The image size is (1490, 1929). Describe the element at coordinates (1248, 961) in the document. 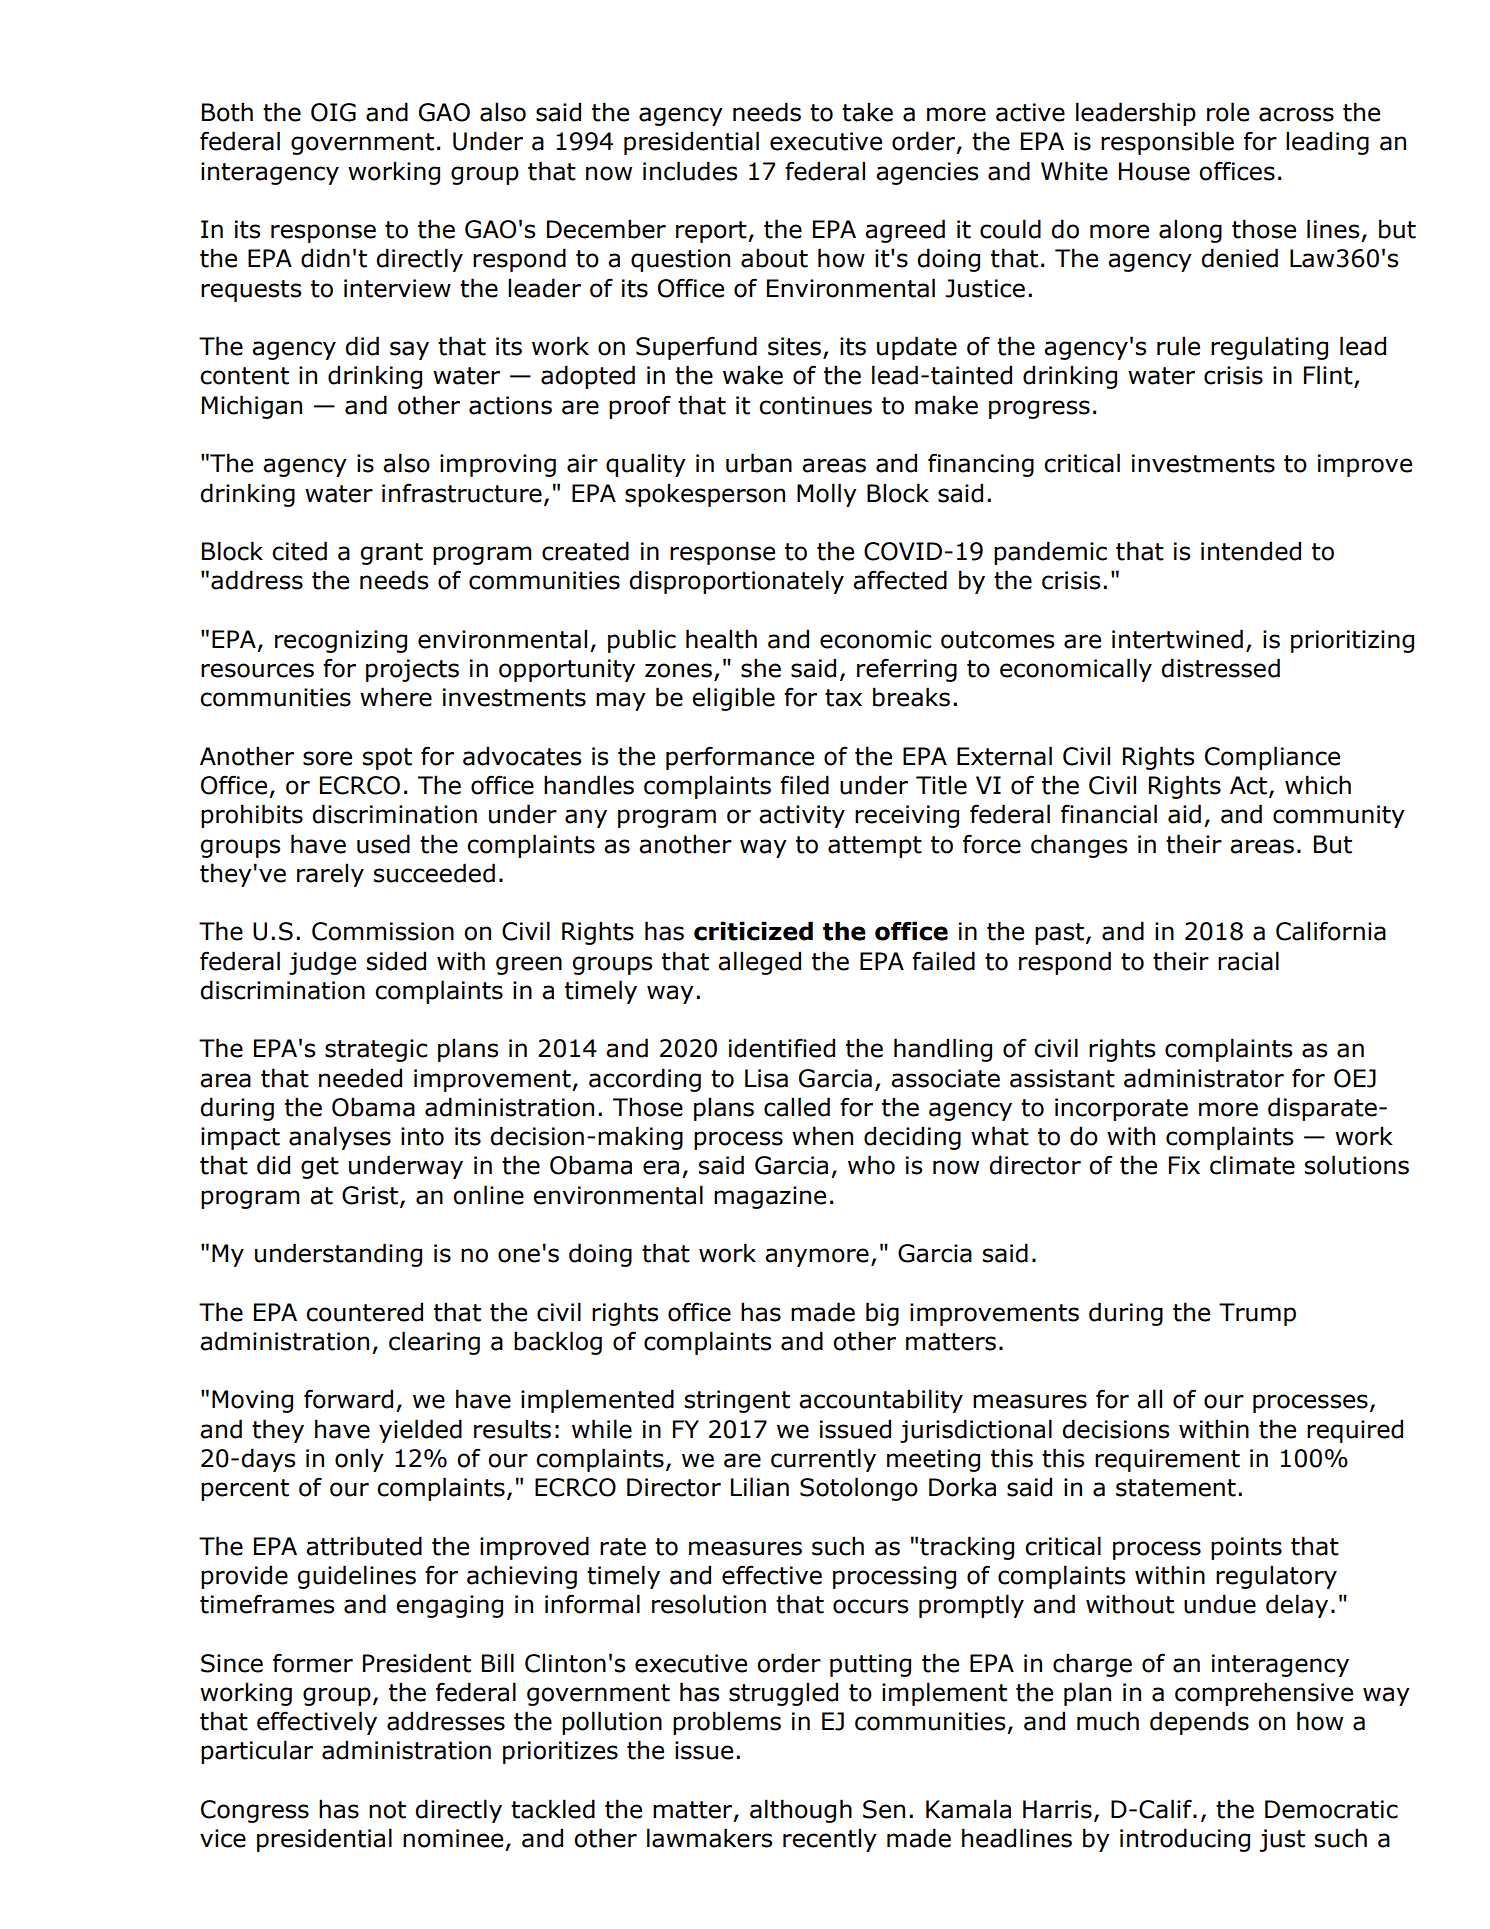

I see `racial` at that location.
